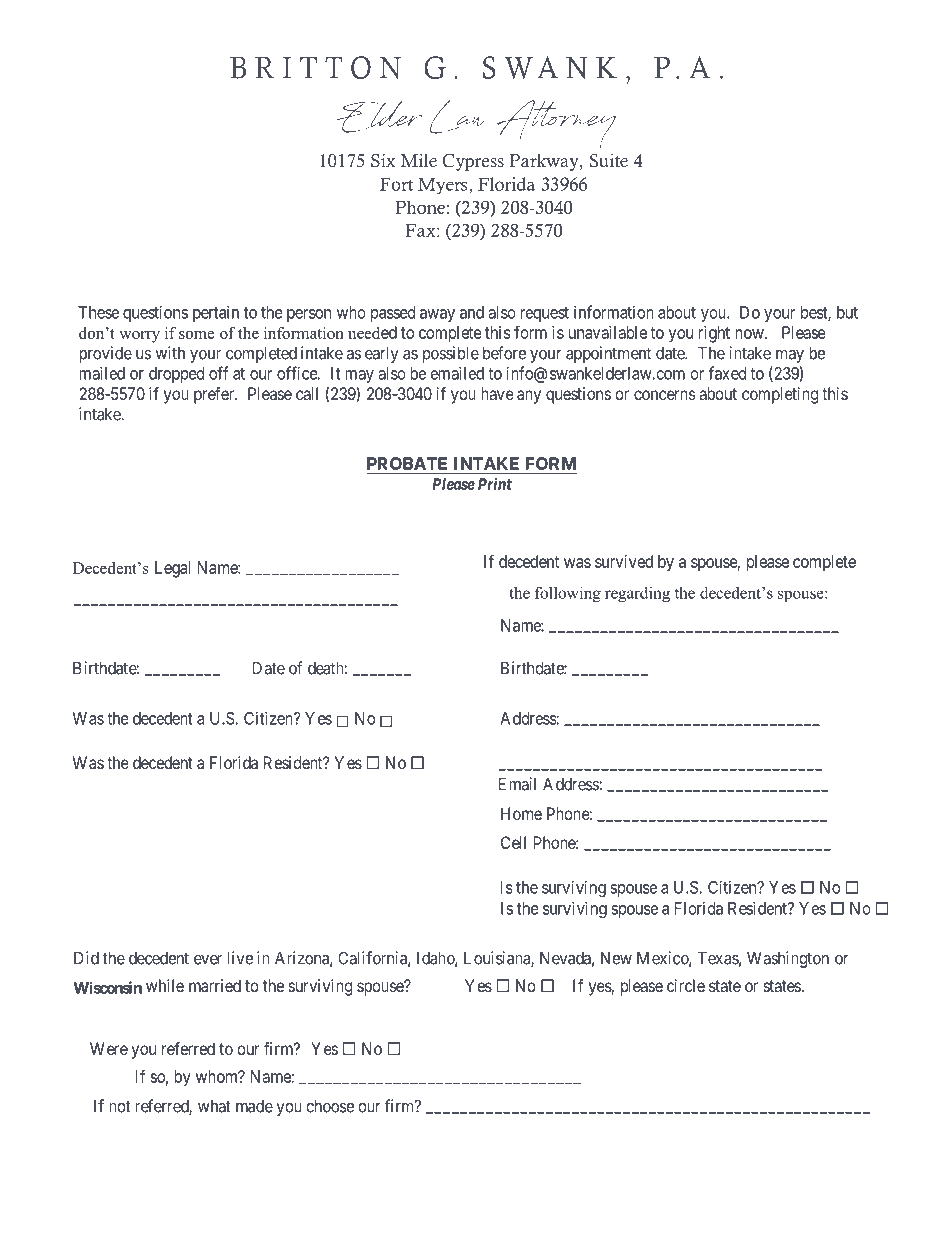 This page has height=1233, width=952. I want to click on Washington, so click(788, 959).
